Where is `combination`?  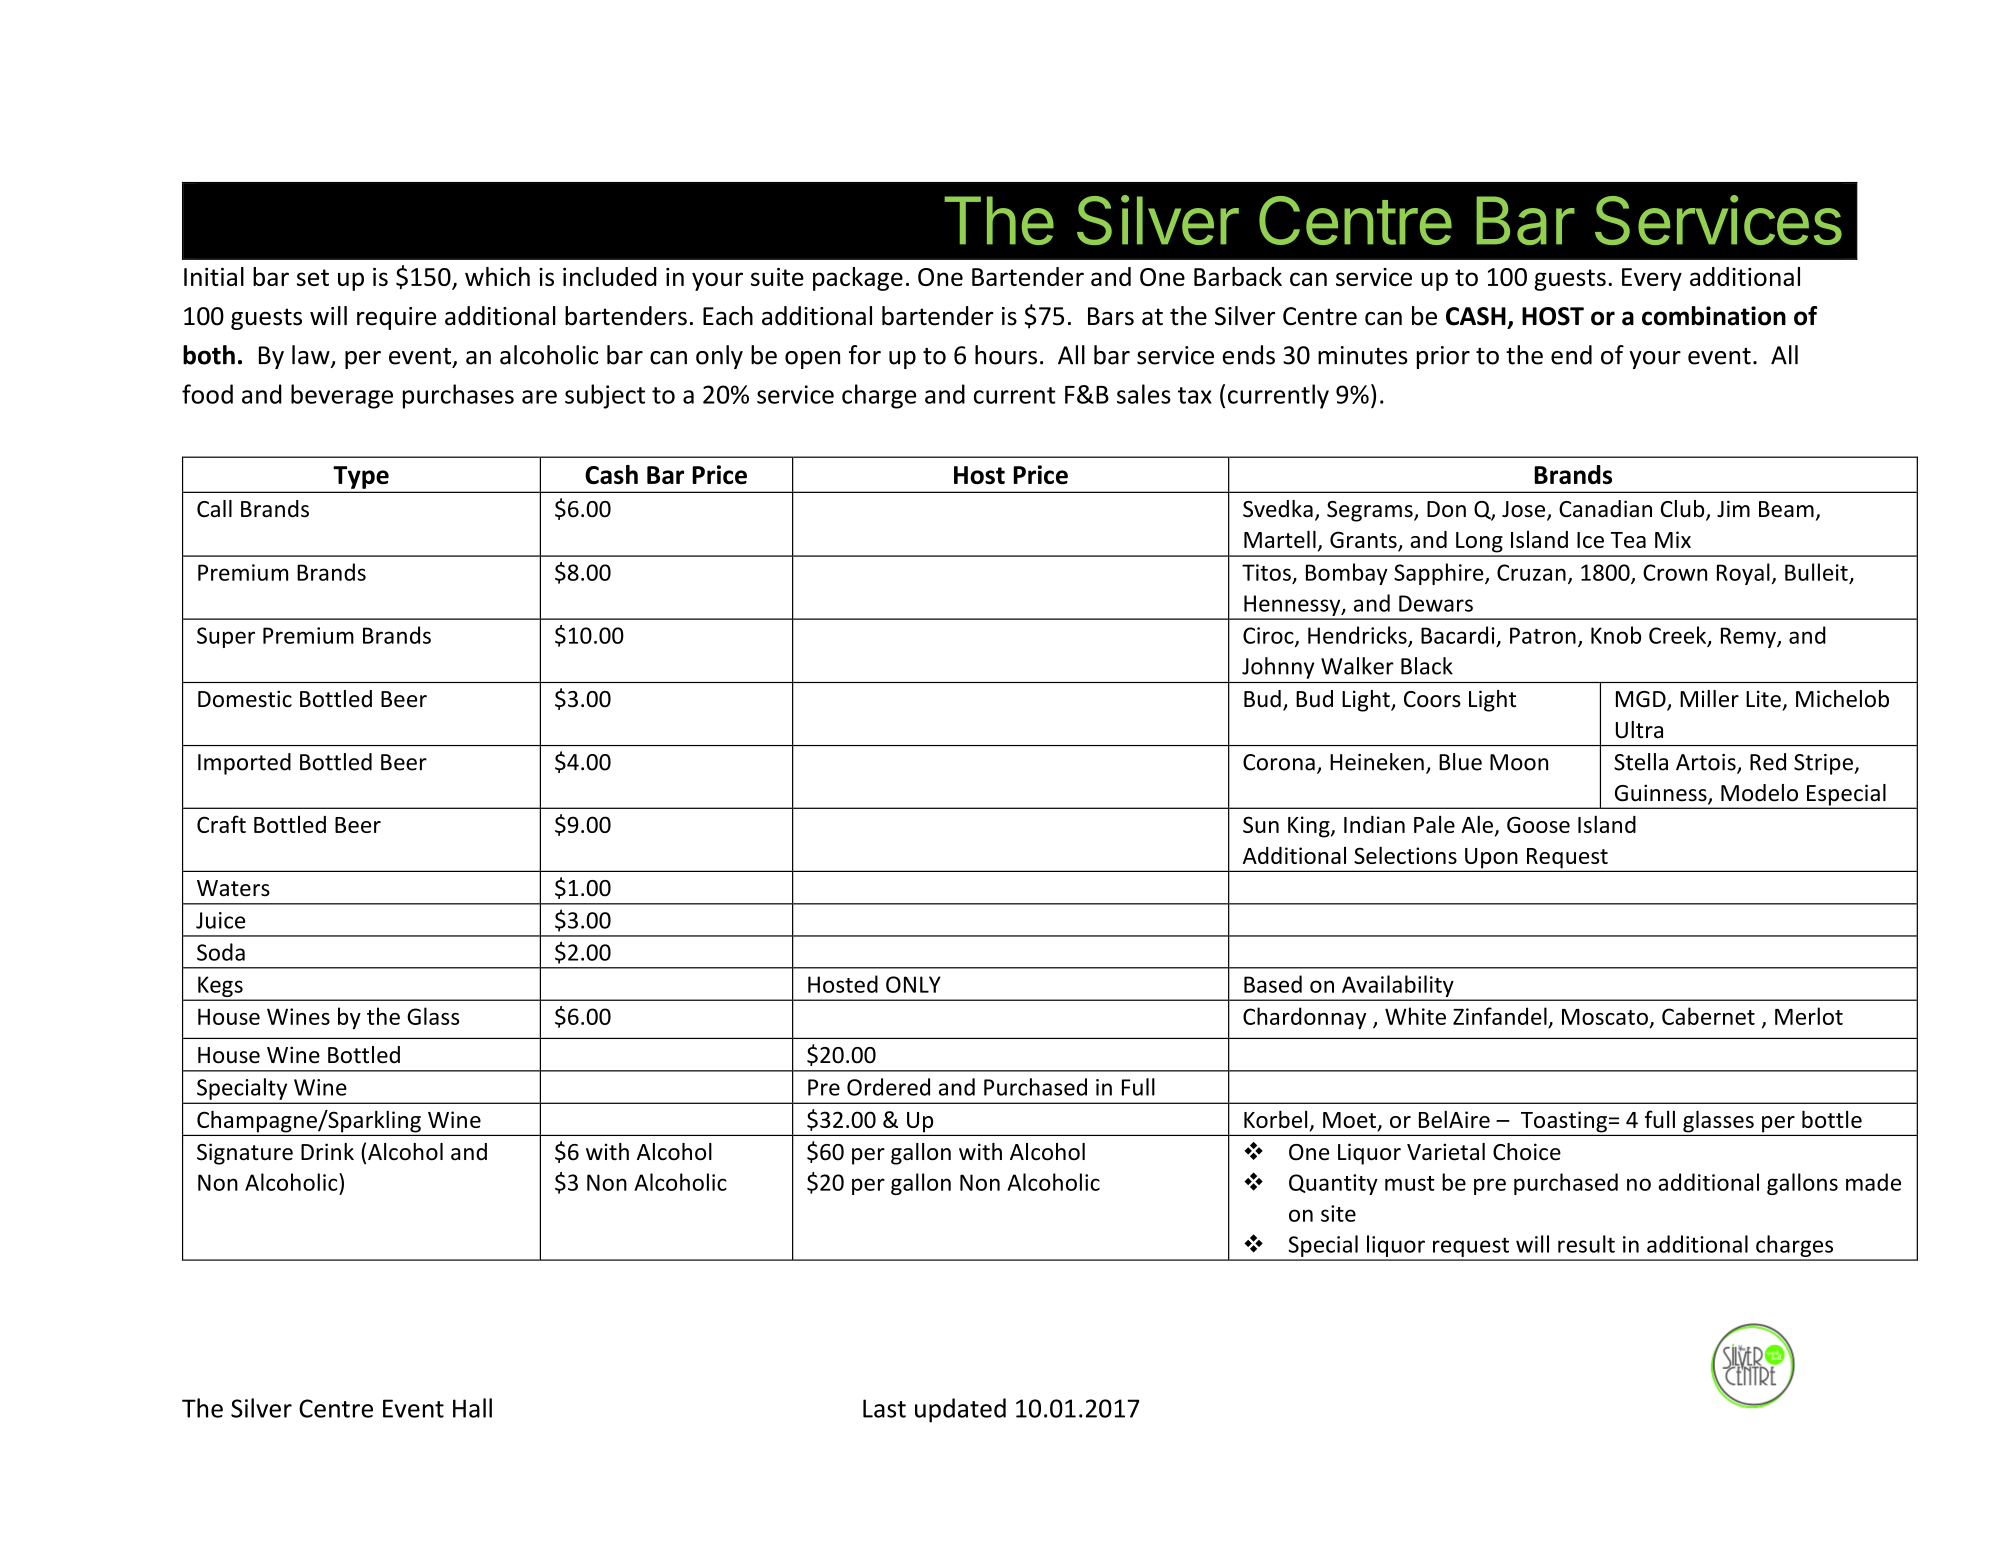
combination is located at coordinates (1714, 316).
